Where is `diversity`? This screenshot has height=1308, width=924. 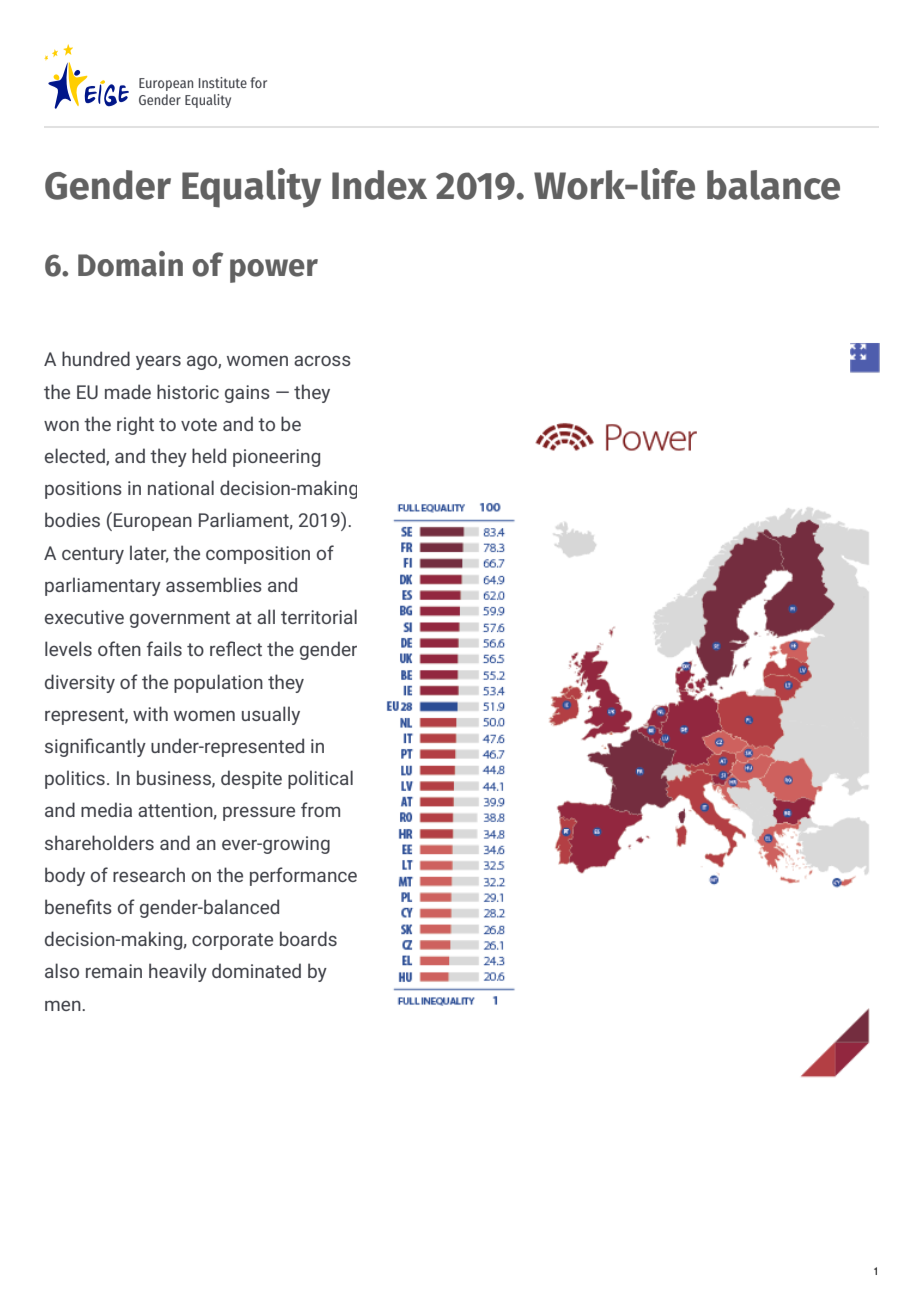 diversity is located at coordinates (80, 683).
